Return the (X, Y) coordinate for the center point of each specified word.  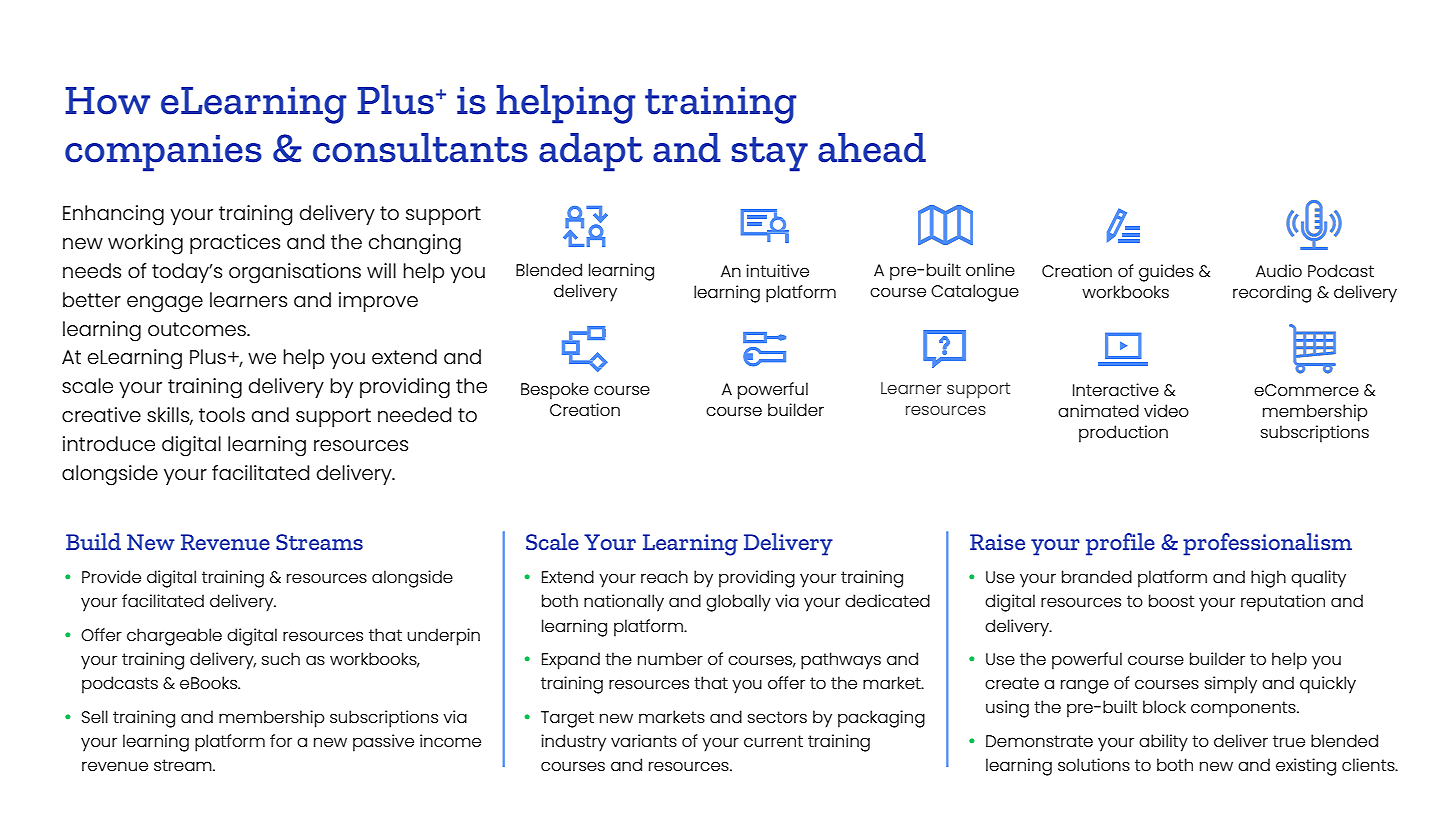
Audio (1279, 270)
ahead (872, 148)
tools (222, 414)
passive (383, 743)
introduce (109, 443)
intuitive (777, 270)
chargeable (174, 637)
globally (738, 603)
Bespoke (555, 391)
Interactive (1116, 389)
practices (235, 244)
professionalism (1267, 544)
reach (664, 576)
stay (769, 154)
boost (1171, 600)
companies (163, 153)
